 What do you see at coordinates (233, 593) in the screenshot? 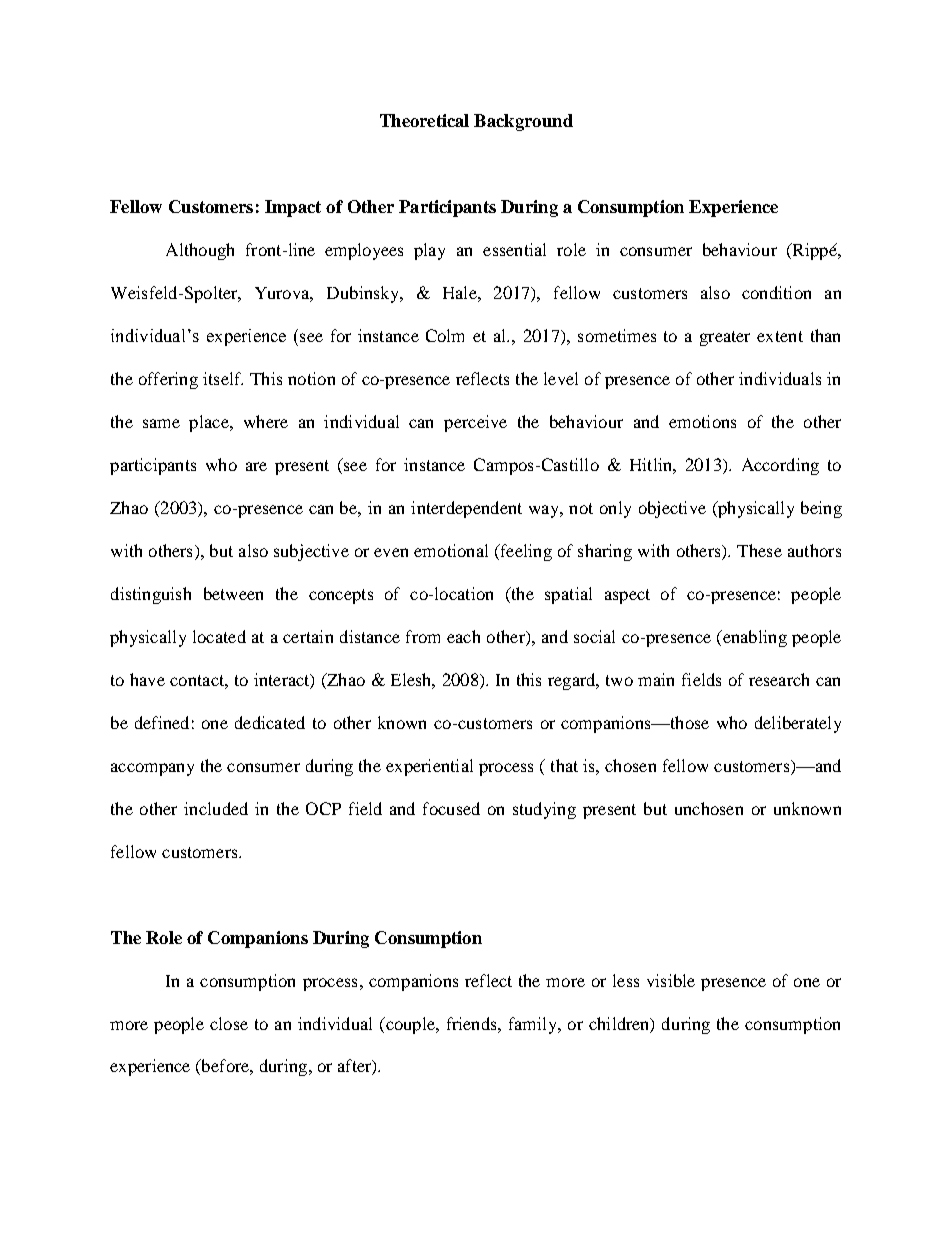
I see `between` at bounding box center [233, 593].
